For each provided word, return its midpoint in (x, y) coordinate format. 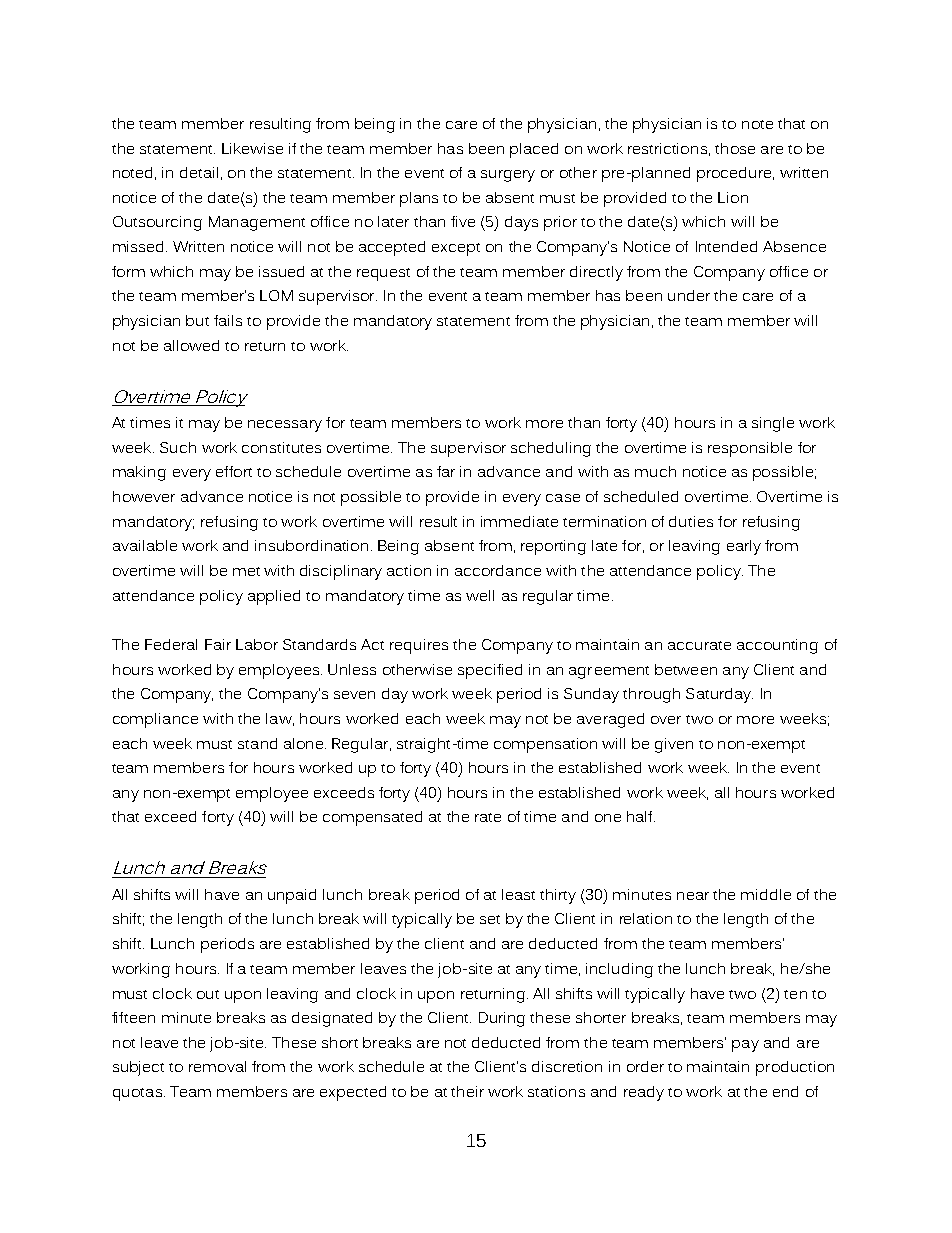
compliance (155, 720)
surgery (508, 176)
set (490, 919)
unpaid (292, 896)
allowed (191, 345)
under (689, 295)
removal (217, 1066)
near (693, 896)
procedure (735, 174)
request (383, 274)
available (145, 545)
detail (199, 172)
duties (691, 521)
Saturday (719, 695)
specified (490, 671)
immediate (519, 521)
